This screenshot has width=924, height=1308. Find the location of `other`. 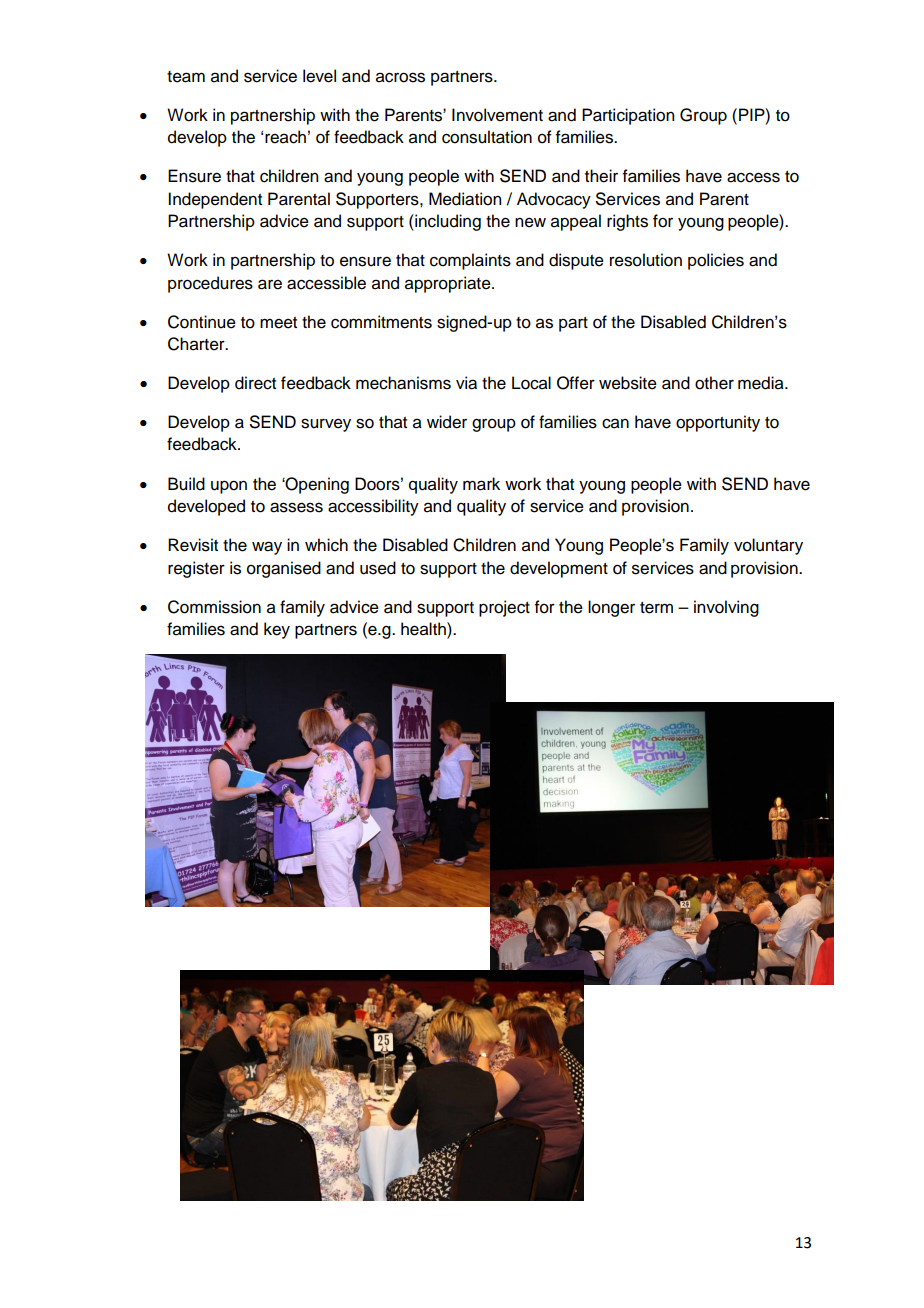

other is located at coordinates (714, 383).
